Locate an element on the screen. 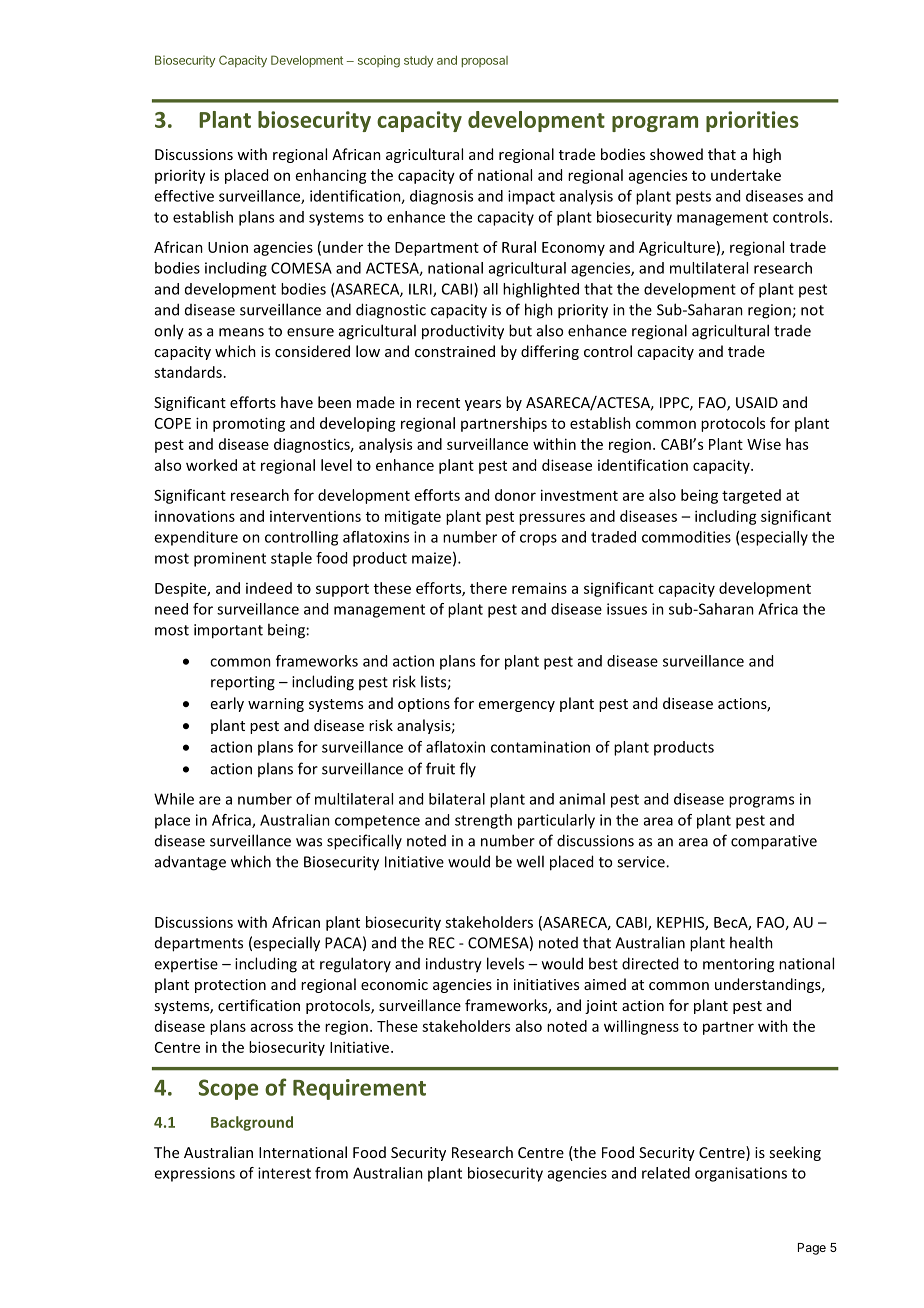  priorities is located at coordinates (752, 121).
